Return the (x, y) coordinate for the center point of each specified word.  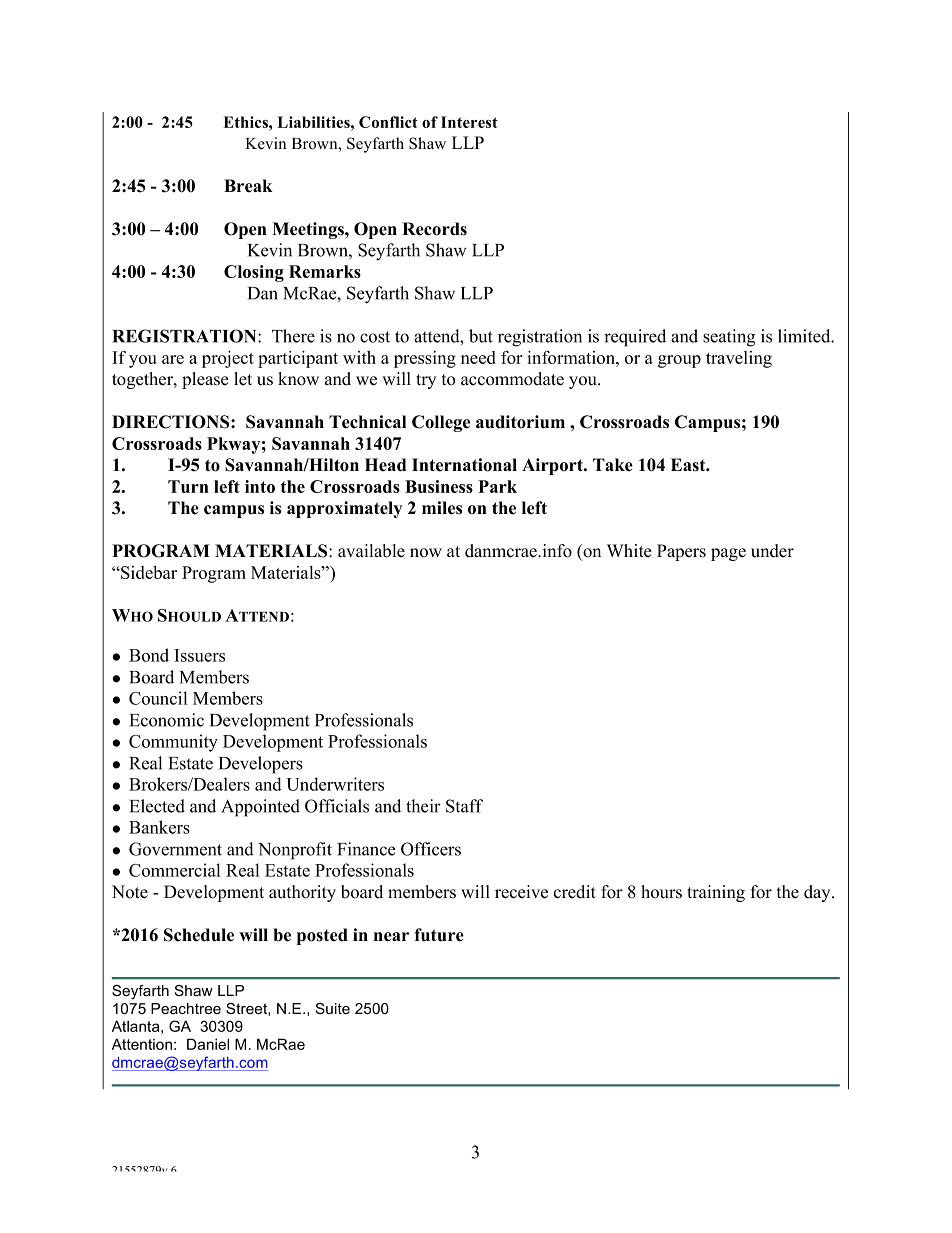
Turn (188, 486)
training (716, 893)
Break (248, 186)
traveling (739, 359)
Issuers (199, 655)
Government (175, 849)
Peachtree (186, 1008)
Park (497, 486)
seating (729, 338)
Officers (431, 849)
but (481, 336)
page (728, 554)
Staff (464, 806)
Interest (469, 122)
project (228, 359)
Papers (681, 552)
